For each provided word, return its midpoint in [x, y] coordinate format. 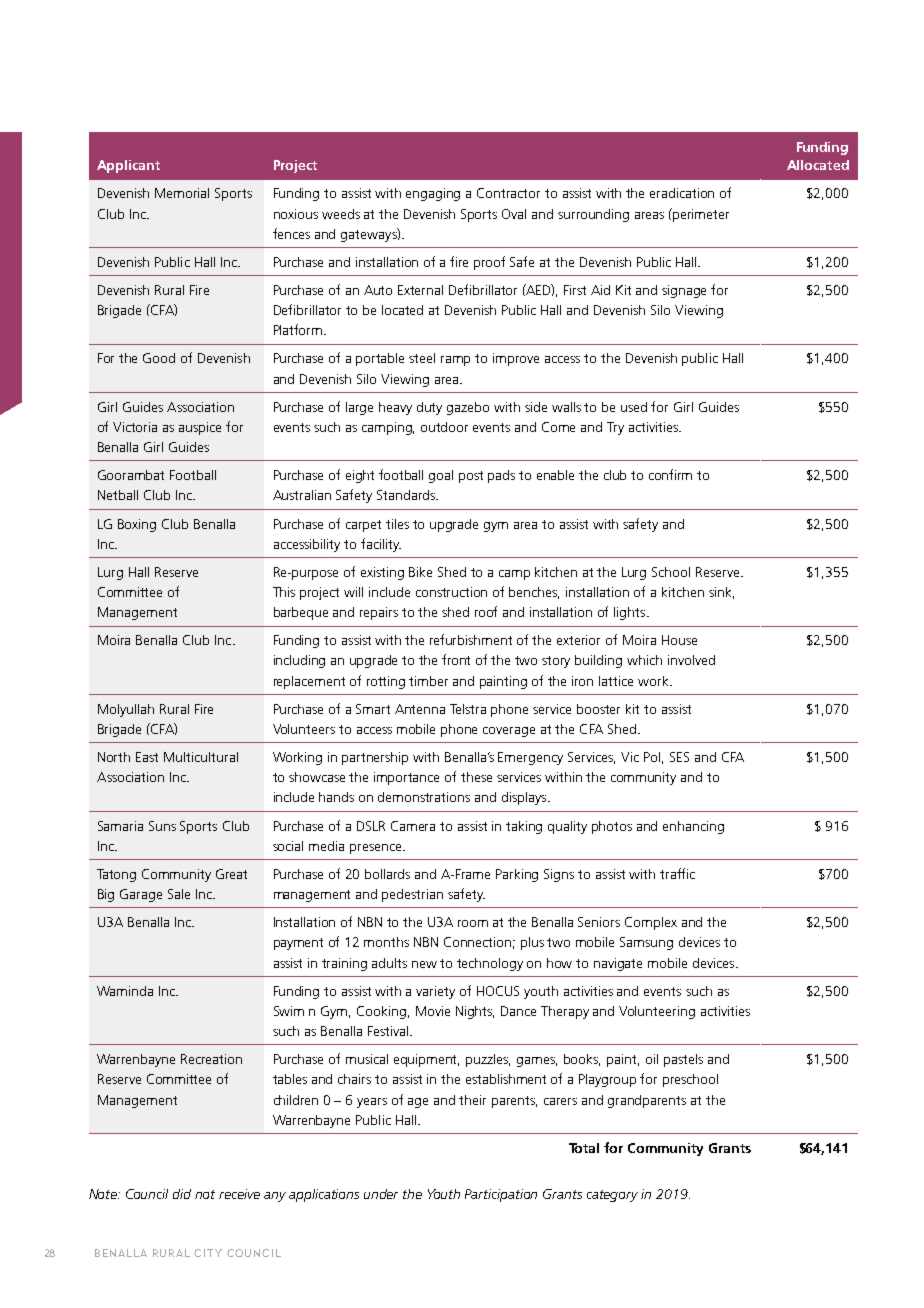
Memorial [182, 193]
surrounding [593, 215]
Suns [162, 826]
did [182, 1194]
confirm [670, 474]
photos [612, 827]
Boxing [137, 525]
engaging [433, 194]
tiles [397, 524]
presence [377, 849]
